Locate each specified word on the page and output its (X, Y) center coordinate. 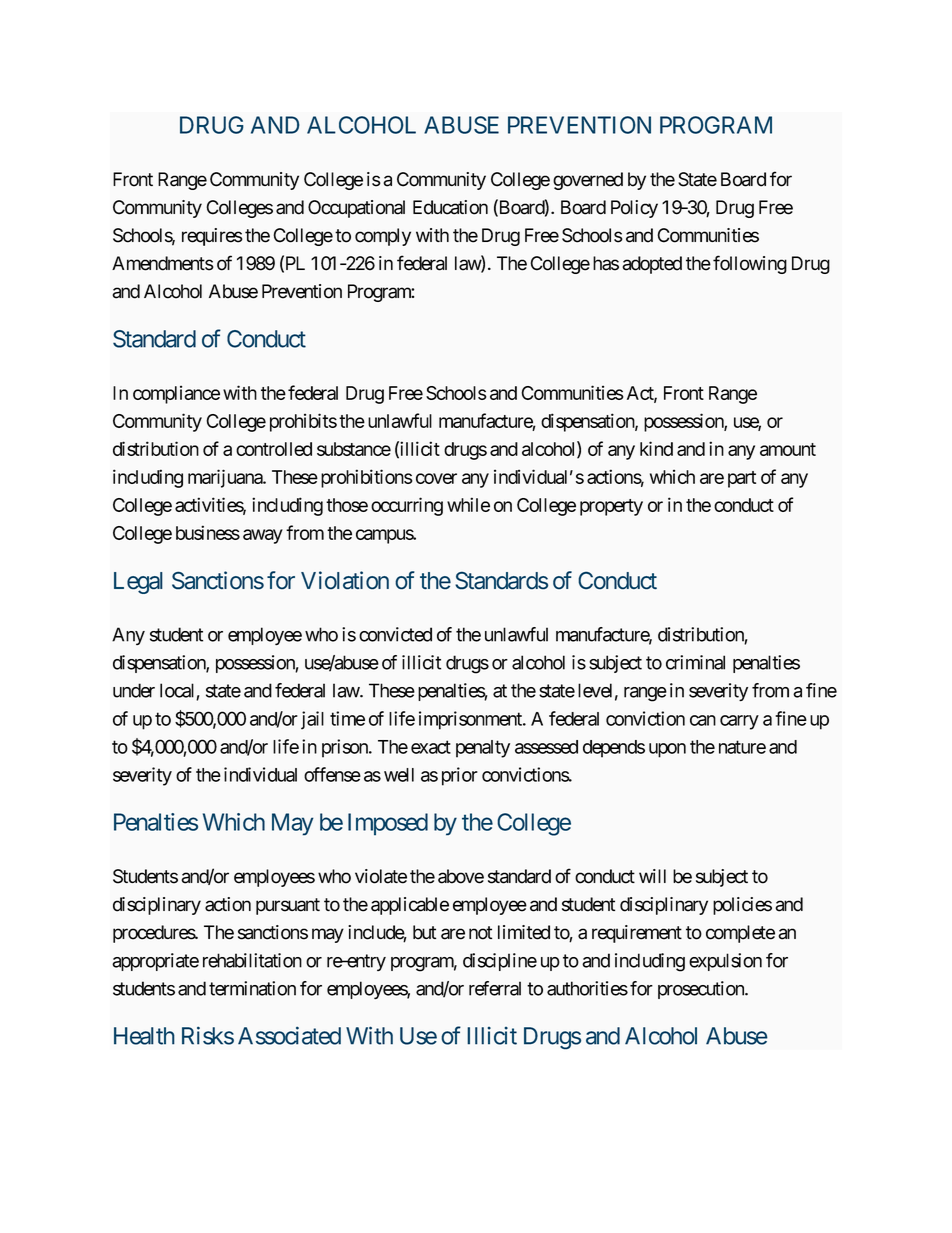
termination (252, 988)
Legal (138, 583)
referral (495, 988)
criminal (695, 662)
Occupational (356, 209)
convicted (395, 634)
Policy (634, 209)
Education (450, 207)
